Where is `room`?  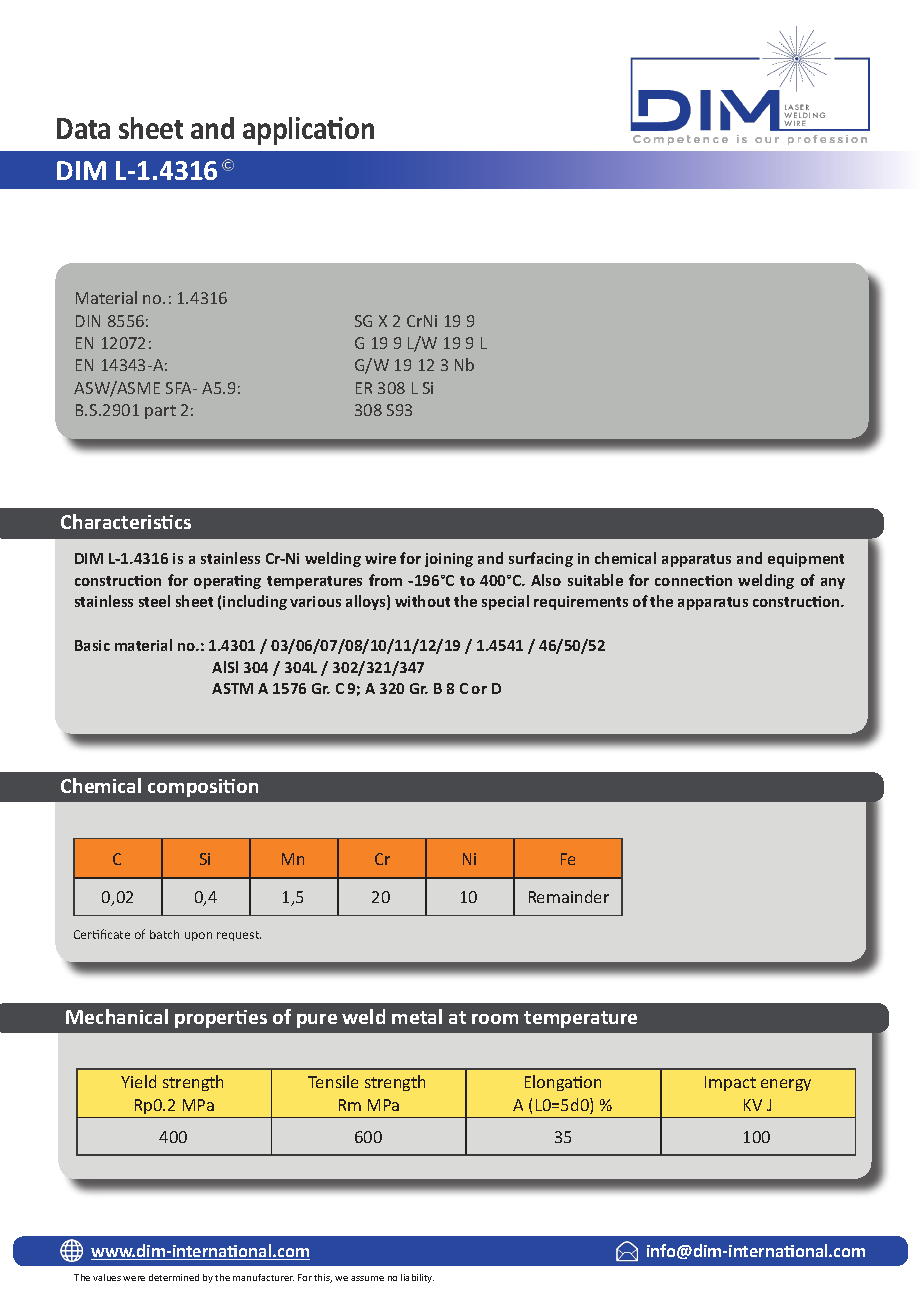
room is located at coordinates (495, 1019).
